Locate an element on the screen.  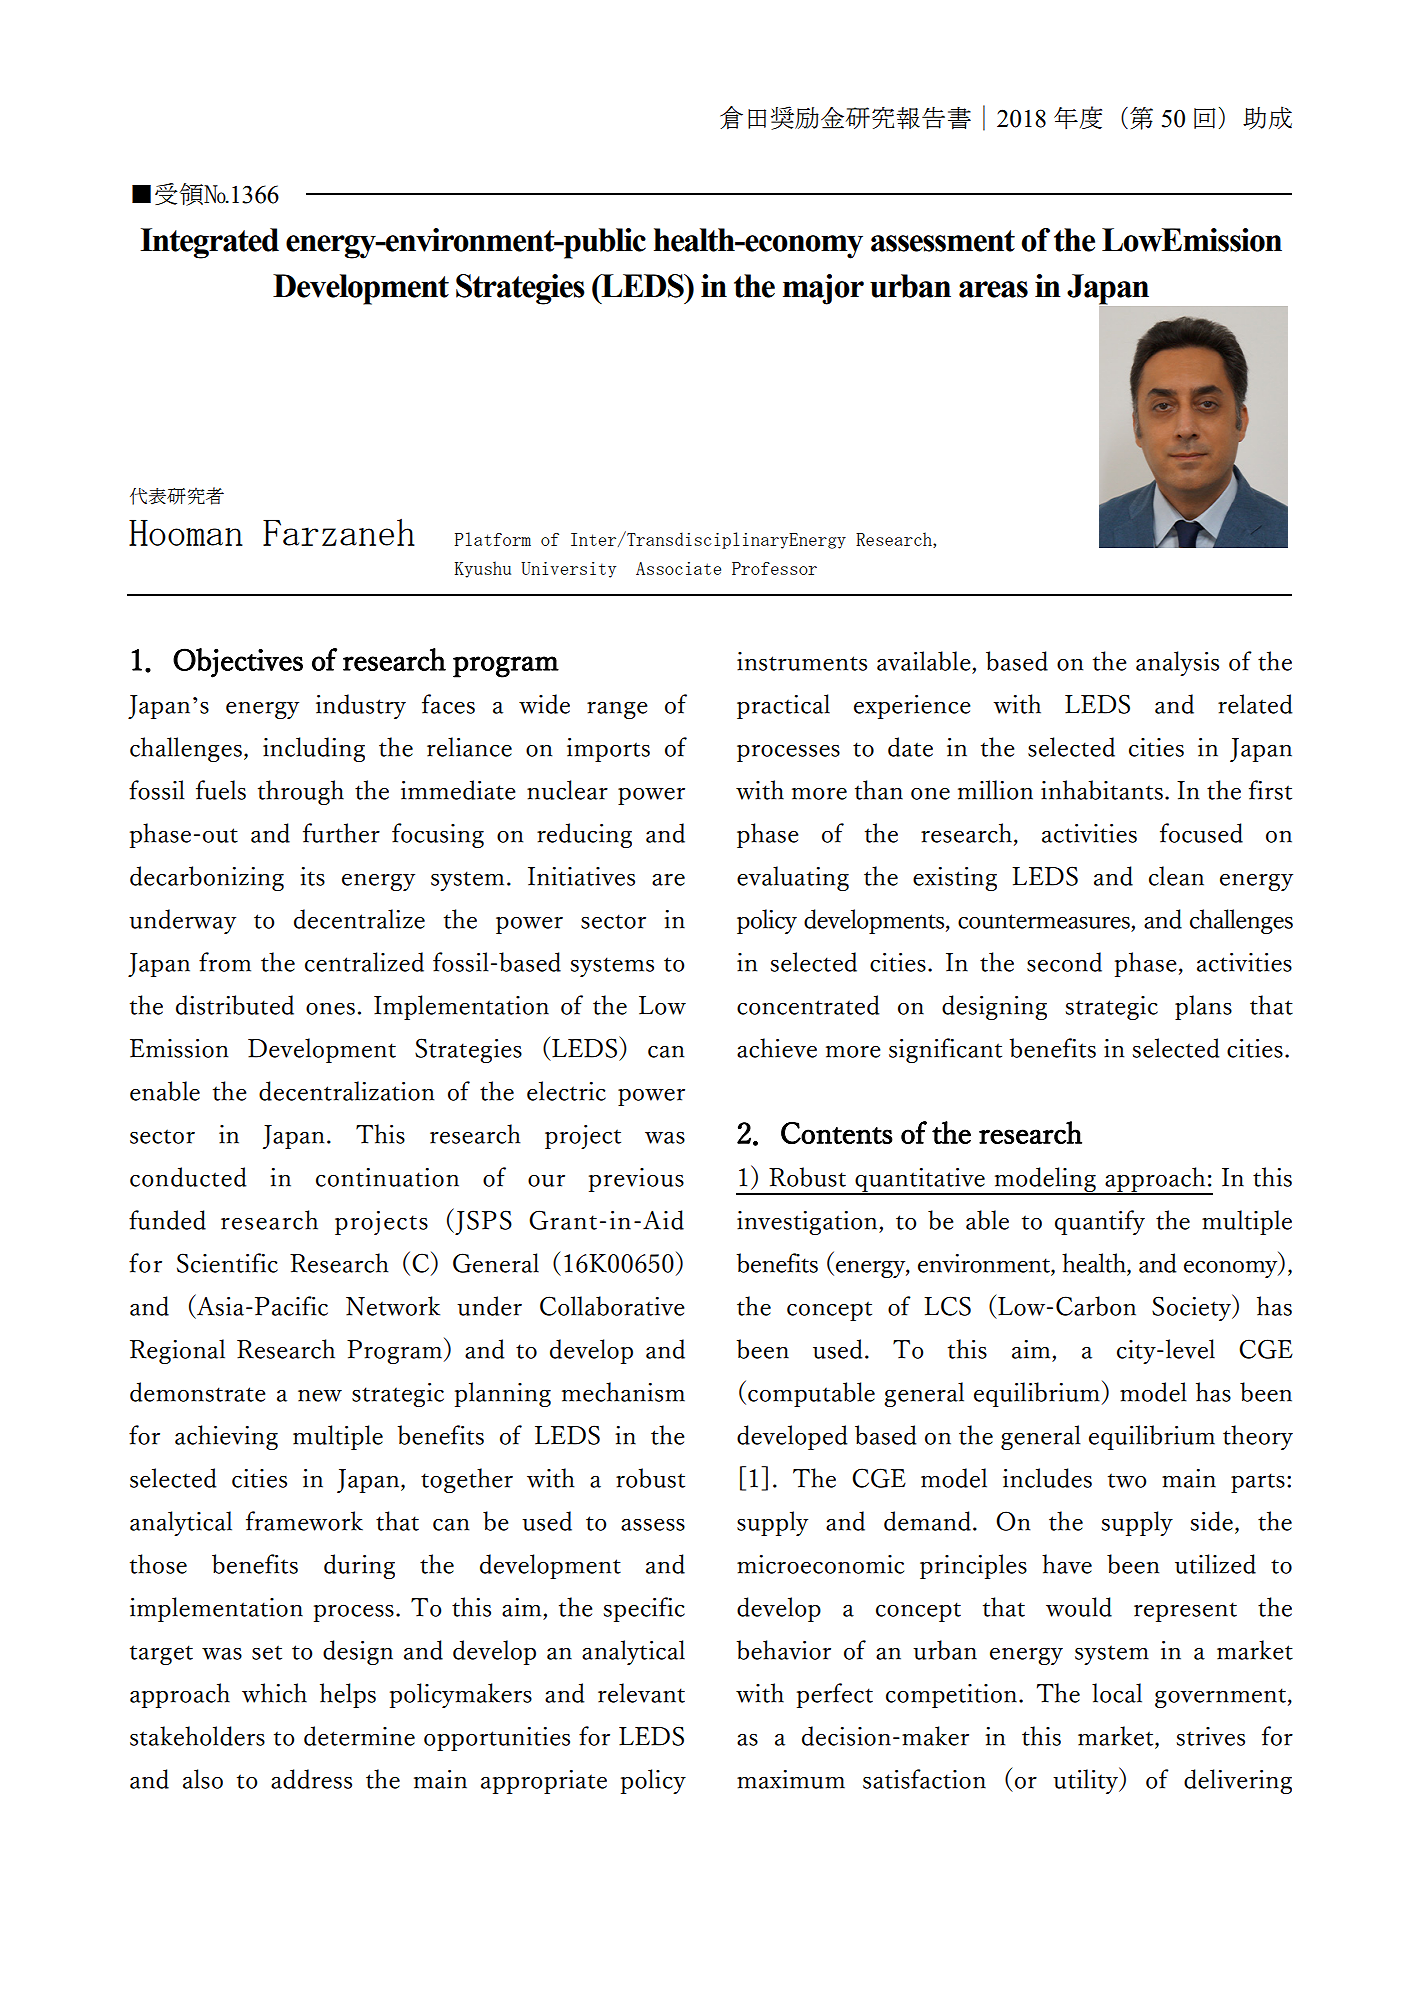
Integrated is located at coordinates (209, 243).
